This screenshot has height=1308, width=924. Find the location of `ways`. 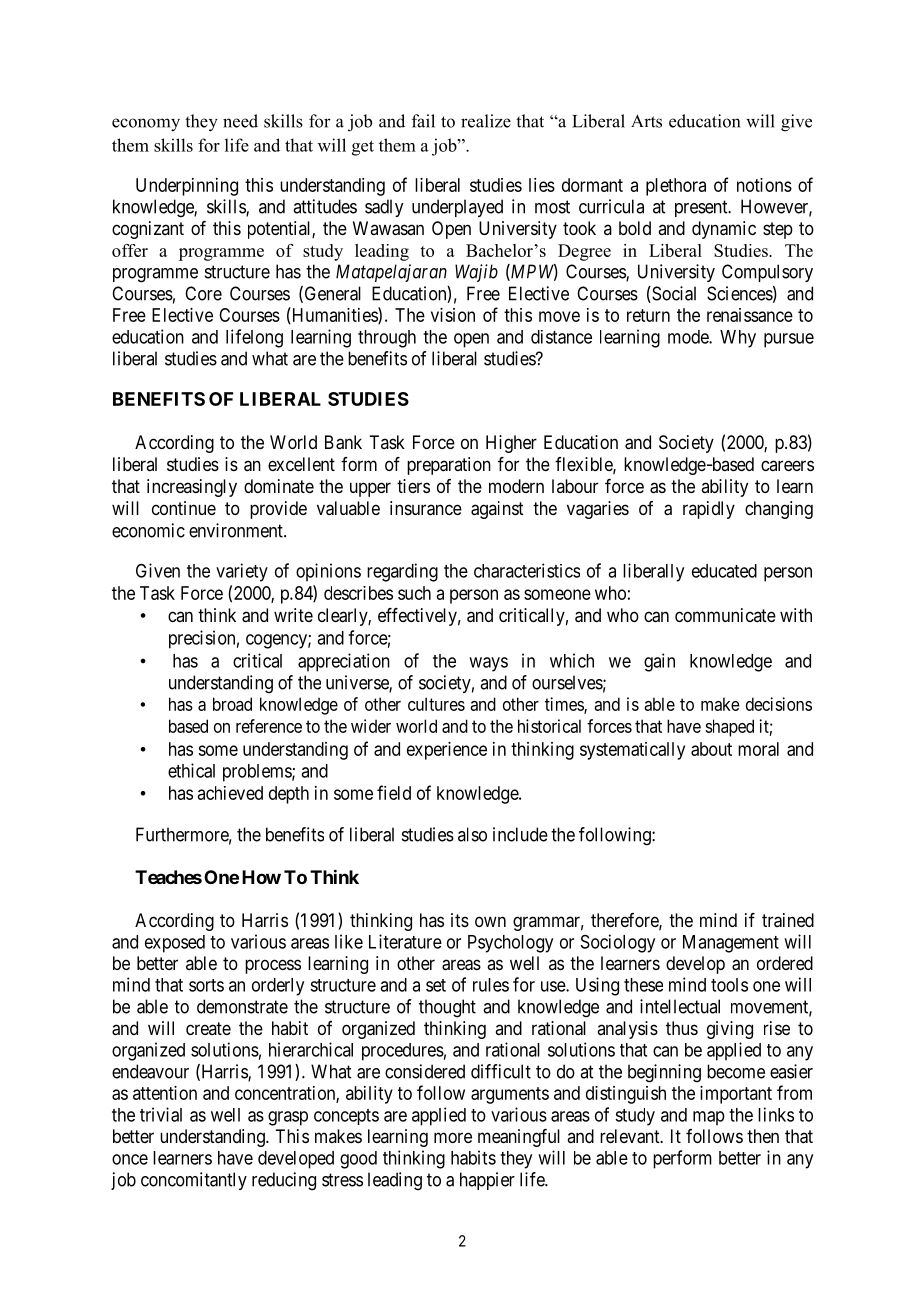

ways is located at coordinates (488, 664).
